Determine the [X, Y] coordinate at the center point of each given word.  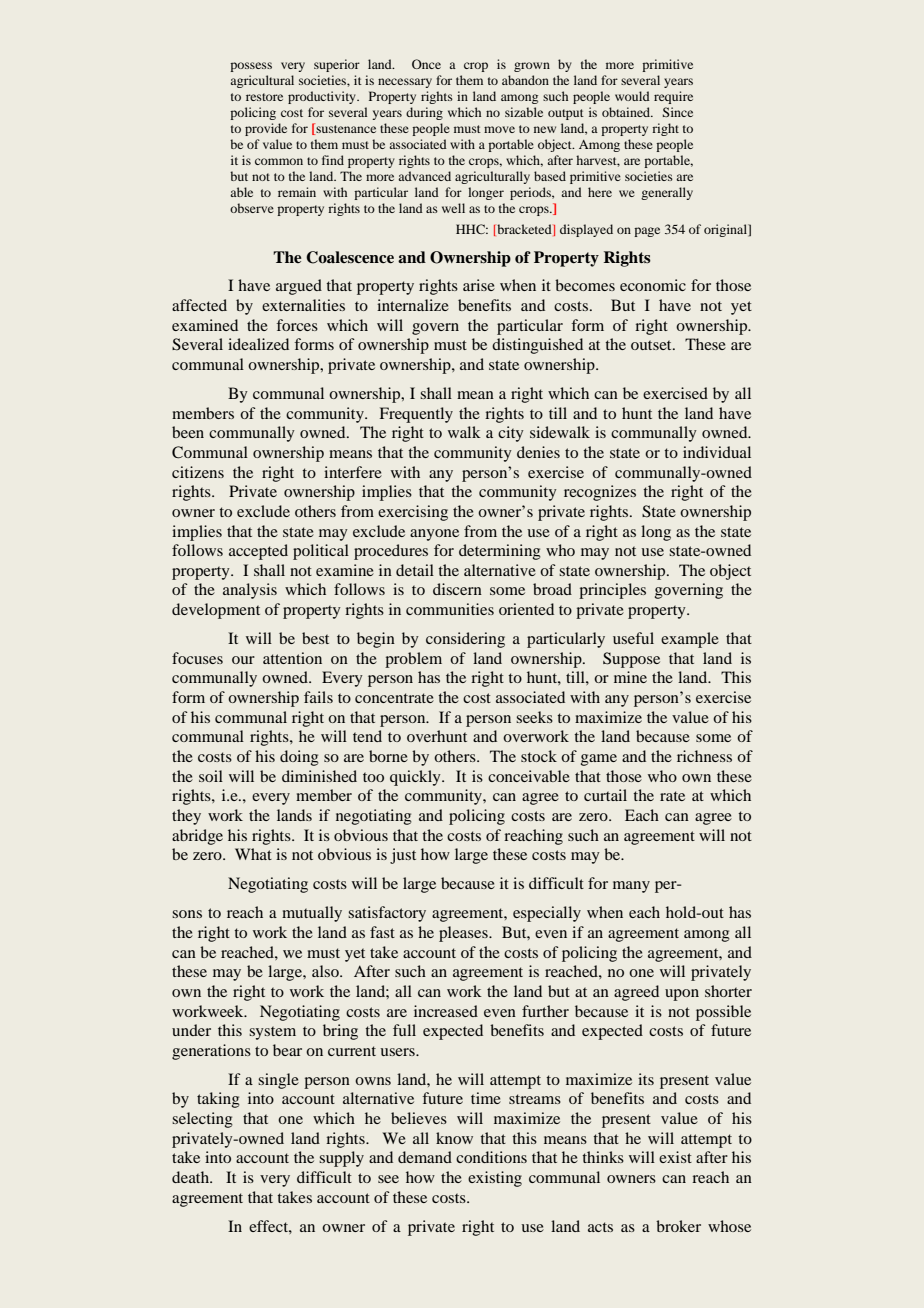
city [511, 434]
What [253, 854]
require [673, 97]
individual [717, 452]
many [631, 887]
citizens [198, 472]
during [424, 113]
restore [264, 97]
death [192, 1177]
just [403, 856]
